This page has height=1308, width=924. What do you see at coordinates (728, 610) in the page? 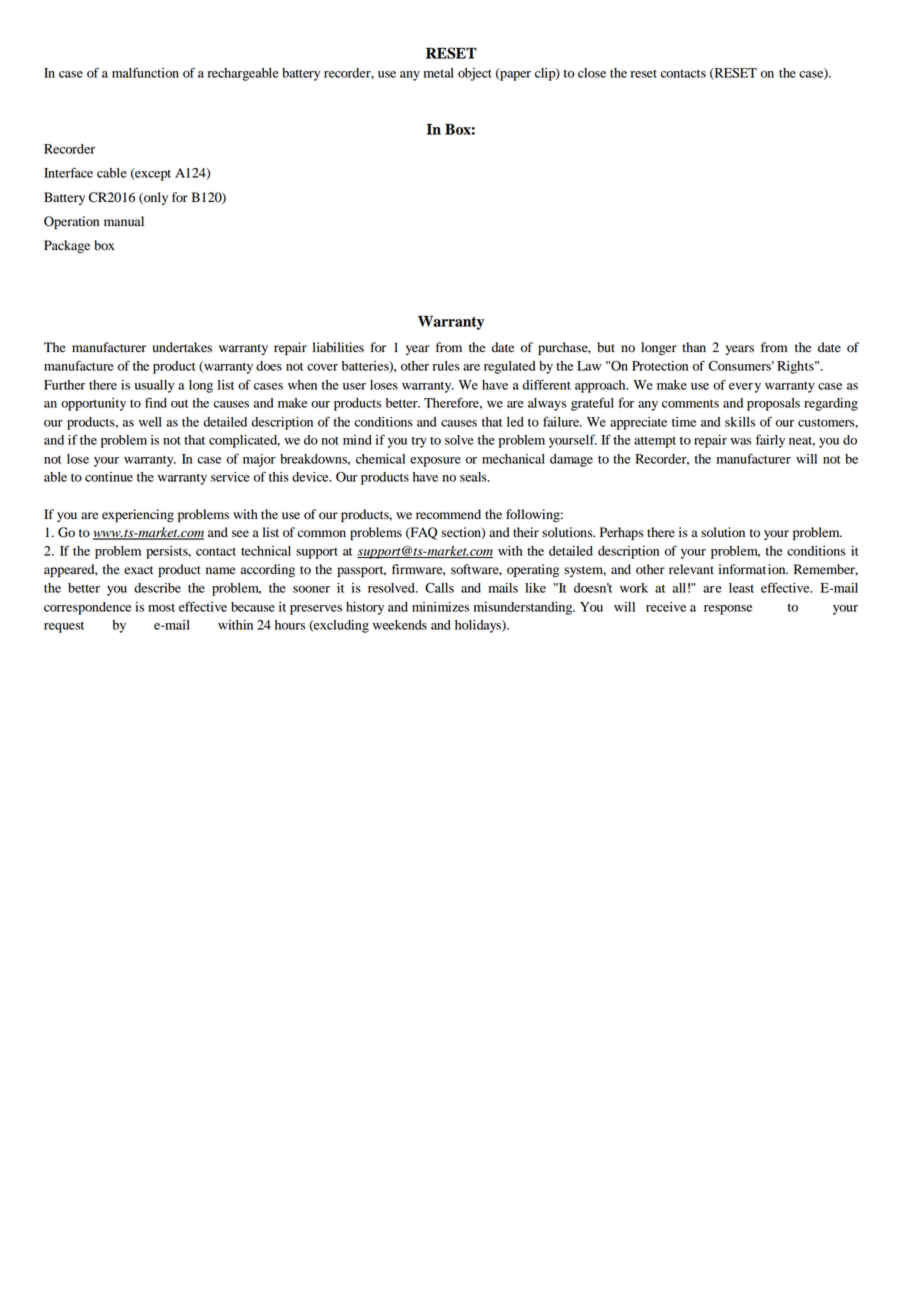
I see `response` at bounding box center [728, 610].
